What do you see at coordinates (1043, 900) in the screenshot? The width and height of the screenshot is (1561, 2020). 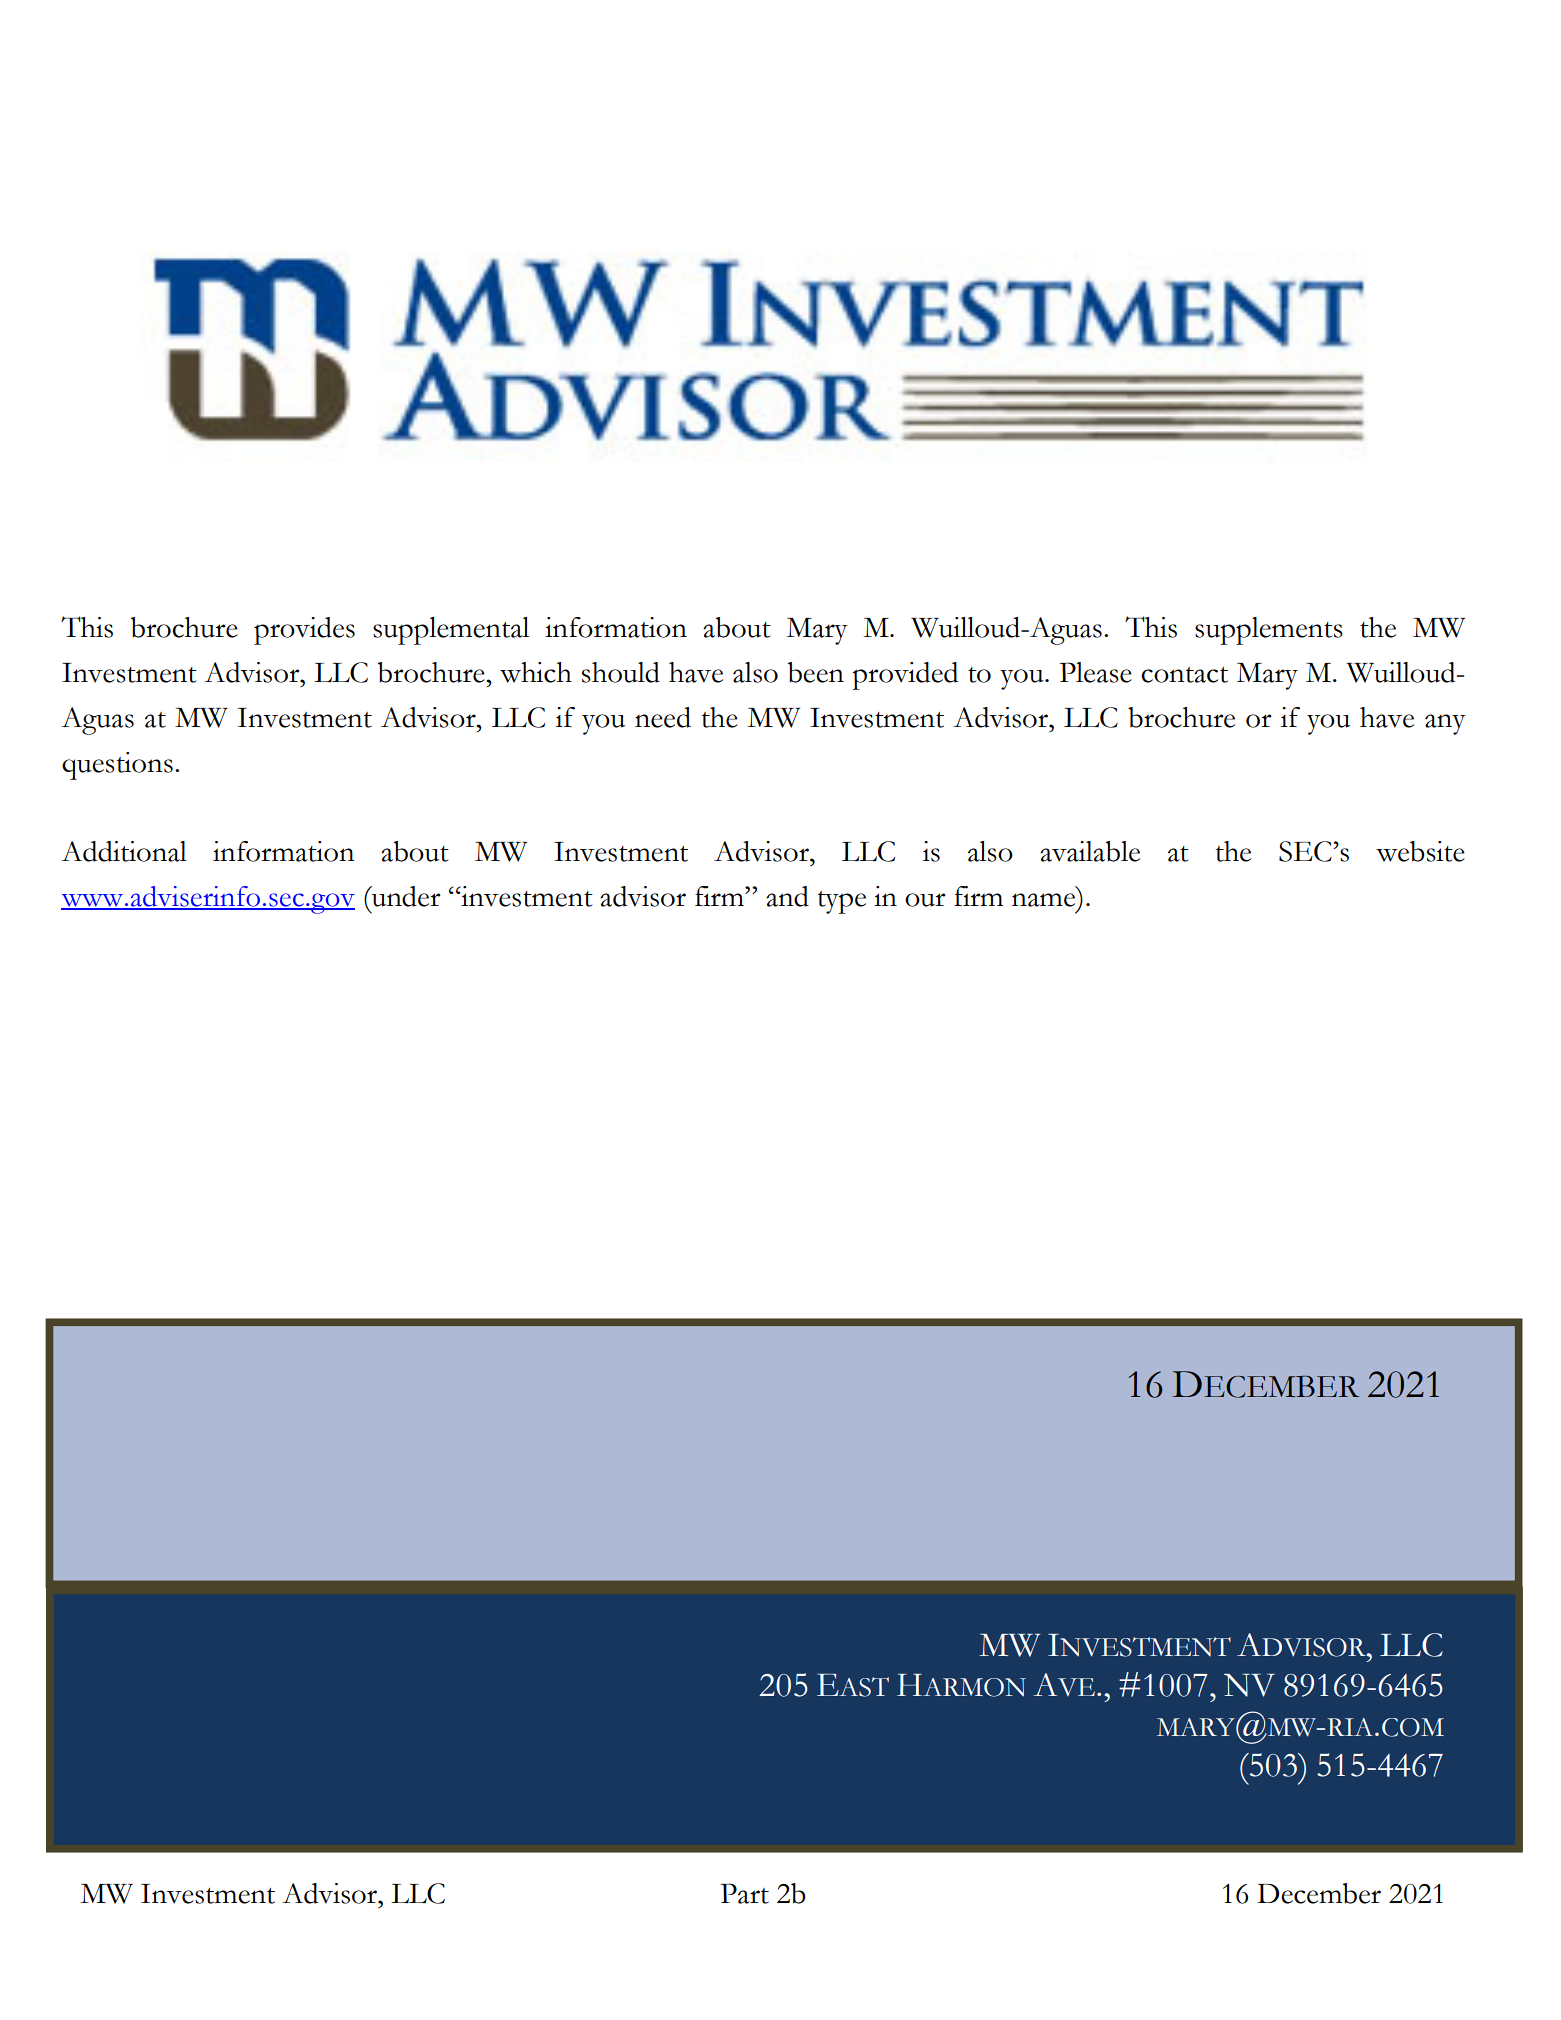 I see `name` at bounding box center [1043, 900].
